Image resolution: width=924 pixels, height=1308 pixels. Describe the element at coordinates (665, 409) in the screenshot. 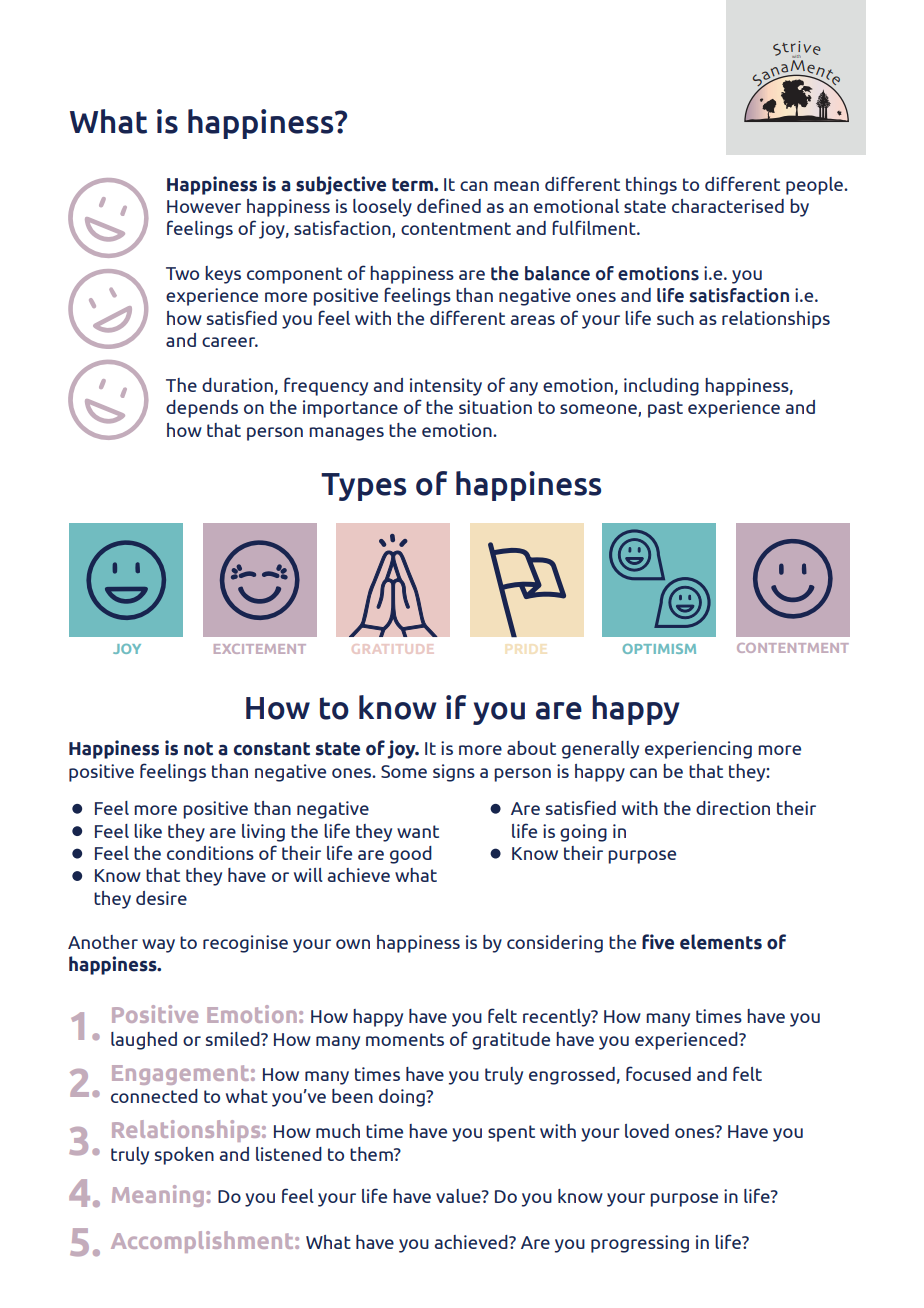

I see `past` at that location.
